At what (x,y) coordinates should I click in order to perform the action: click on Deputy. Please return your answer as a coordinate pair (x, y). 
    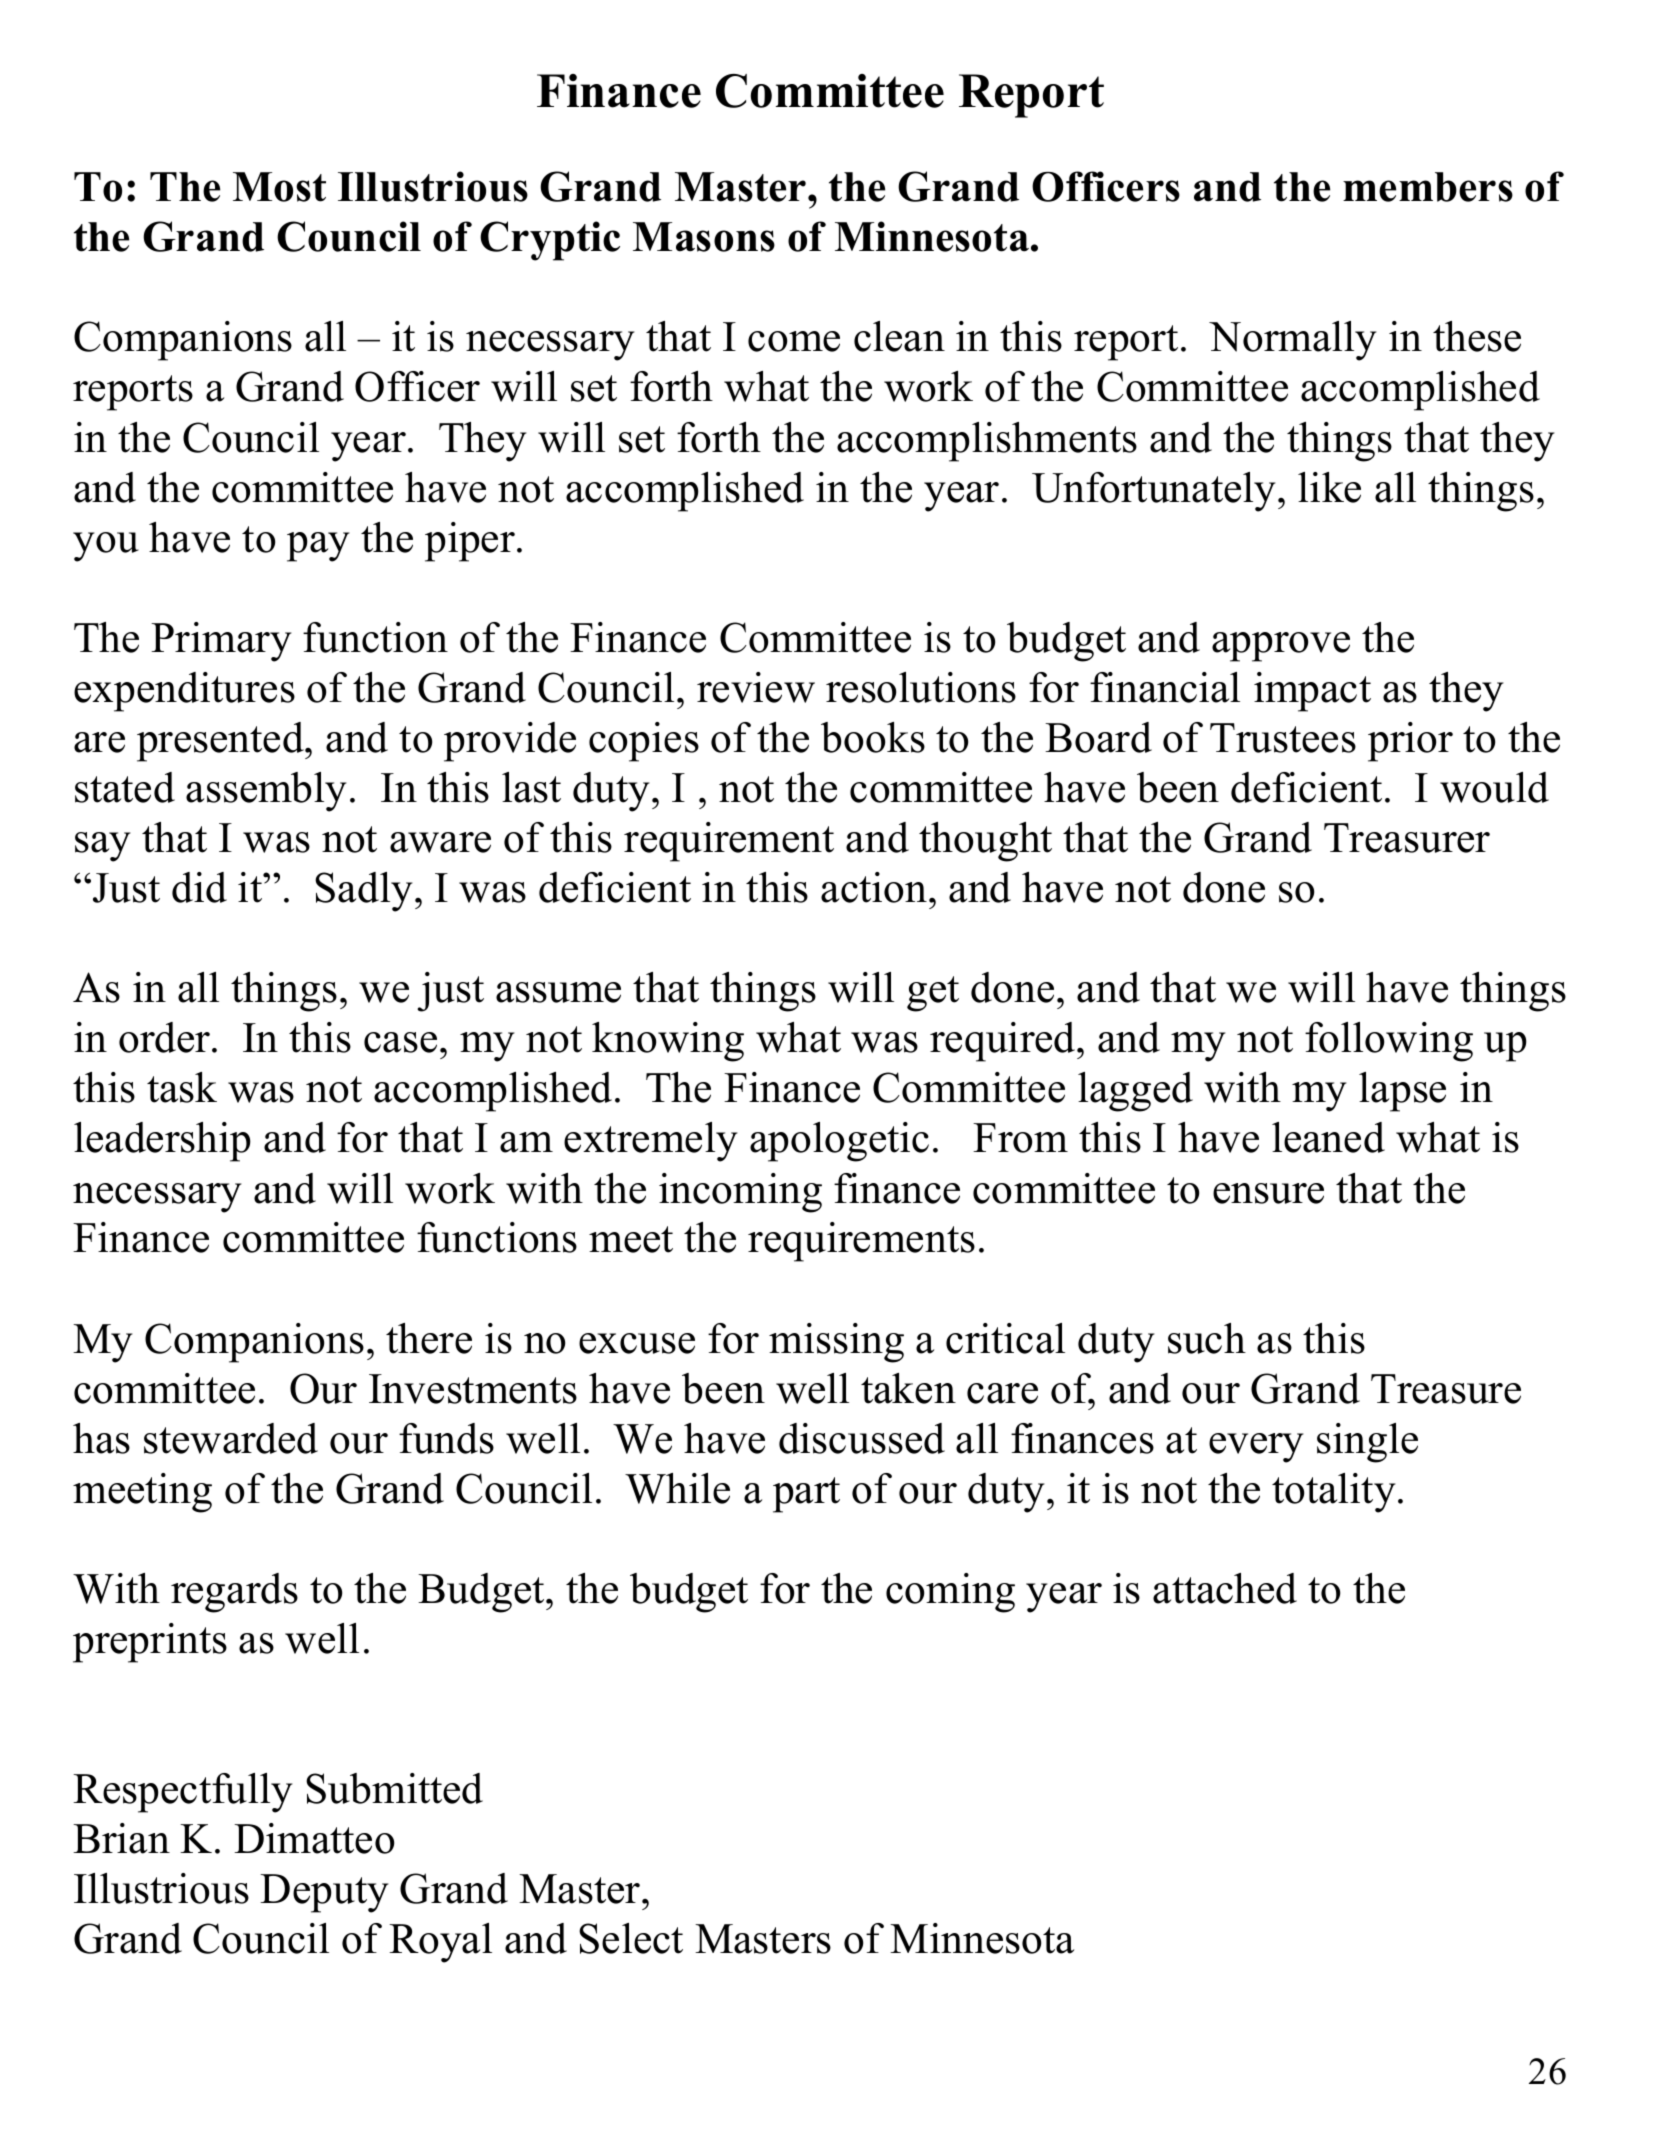
    Looking at the image, I should click on (324, 1893).
